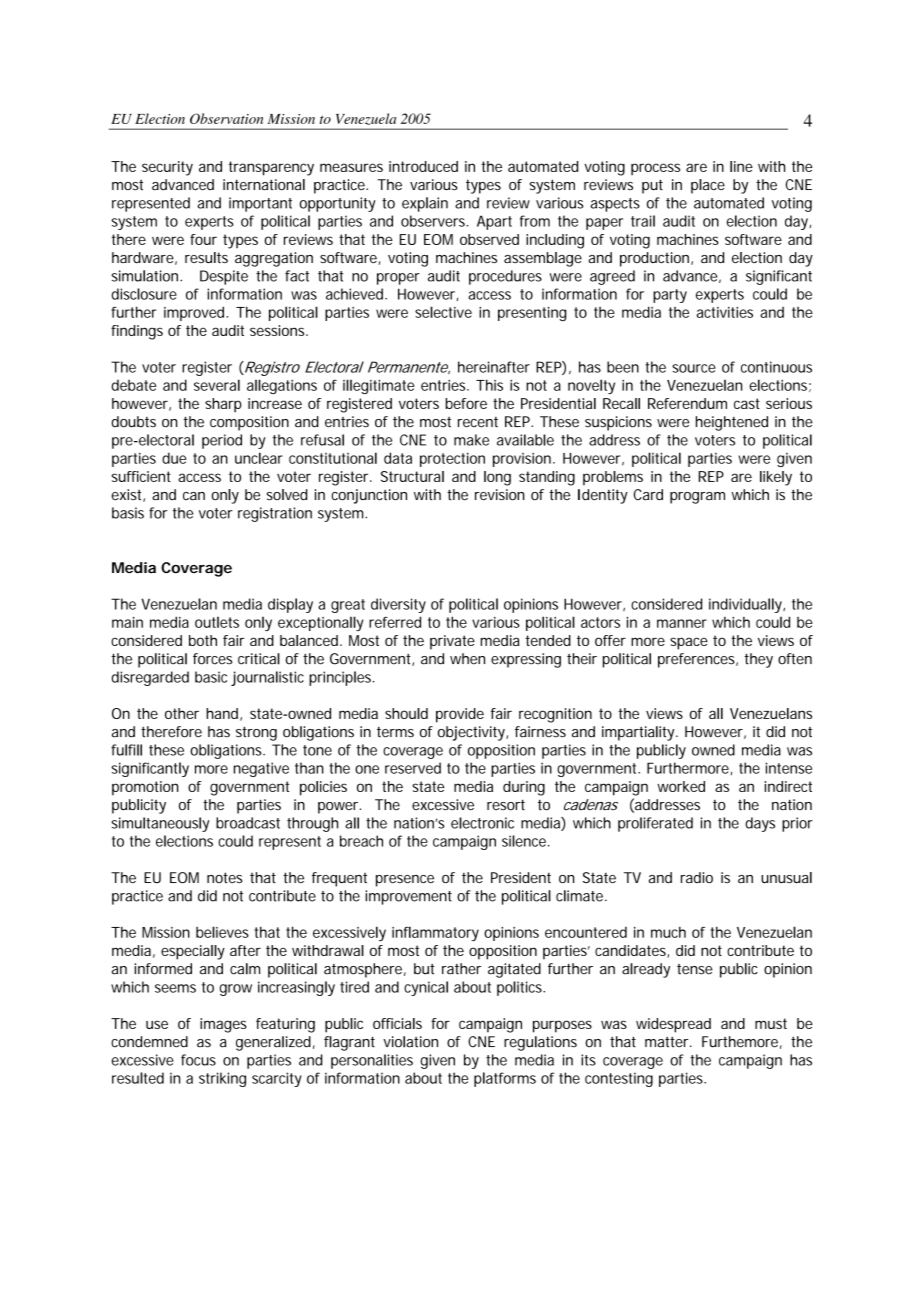  What do you see at coordinates (195, 313) in the screenshot?
I see `improved` at bounding box center [195, 313].
